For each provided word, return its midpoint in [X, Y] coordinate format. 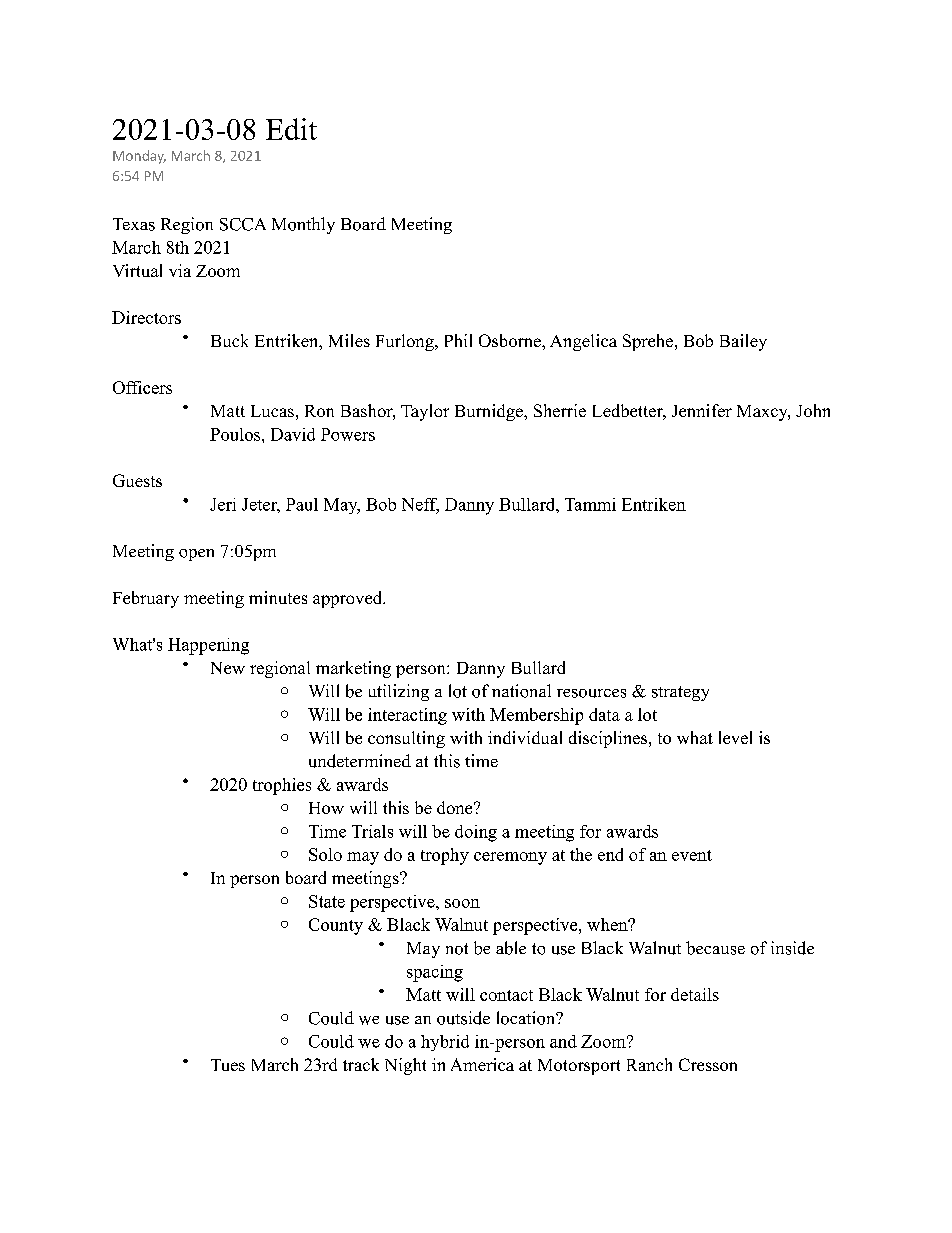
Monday [139, 157]
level [735, 737]
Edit [291, 129]
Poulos [236, 434]
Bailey [743, 342]
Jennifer [702, 410]
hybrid [445, 1043]
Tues [228, 1065]
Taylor [425, 412]
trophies [282, 786]
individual [525, 737]
